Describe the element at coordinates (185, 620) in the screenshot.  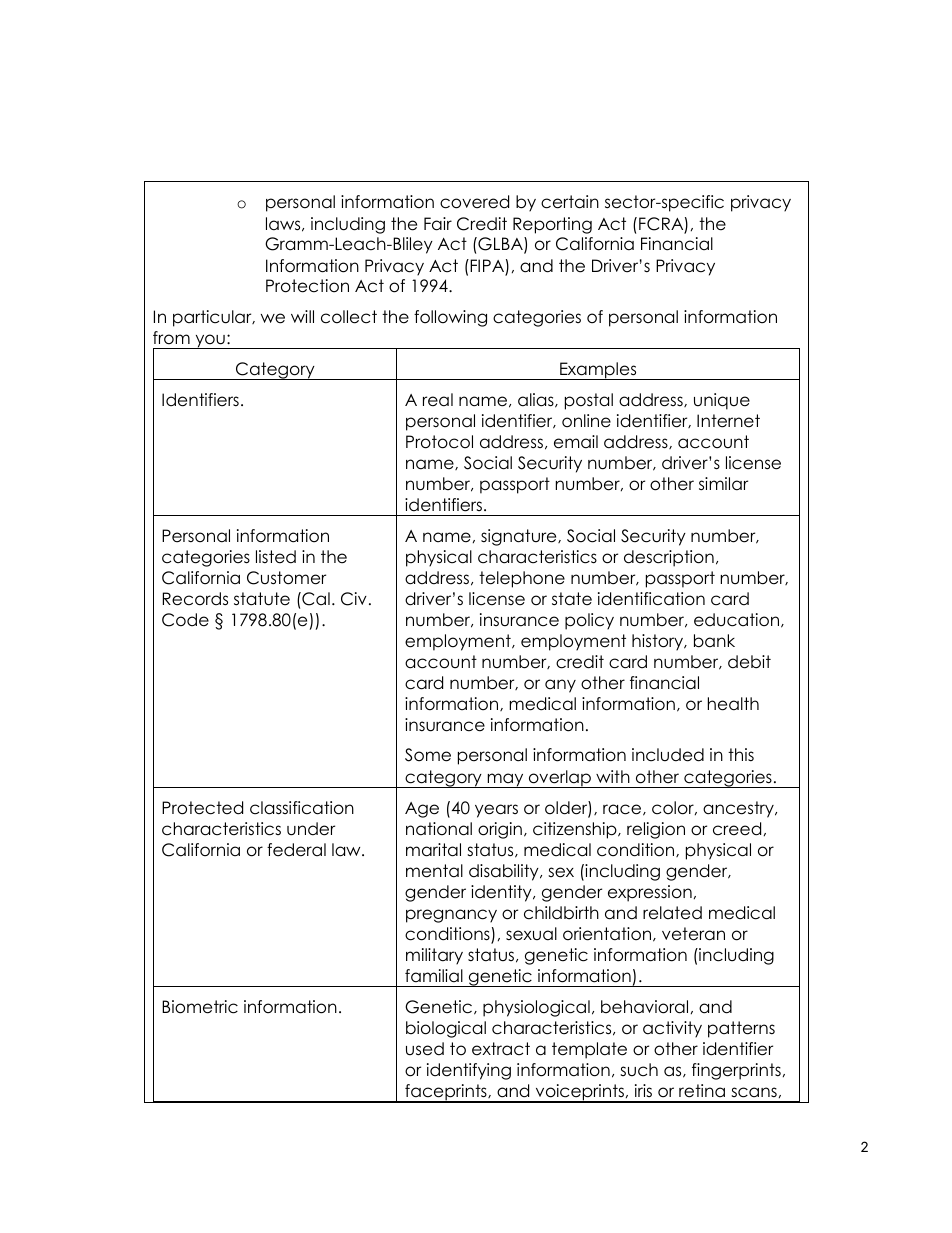
I see `Code` at that location.
